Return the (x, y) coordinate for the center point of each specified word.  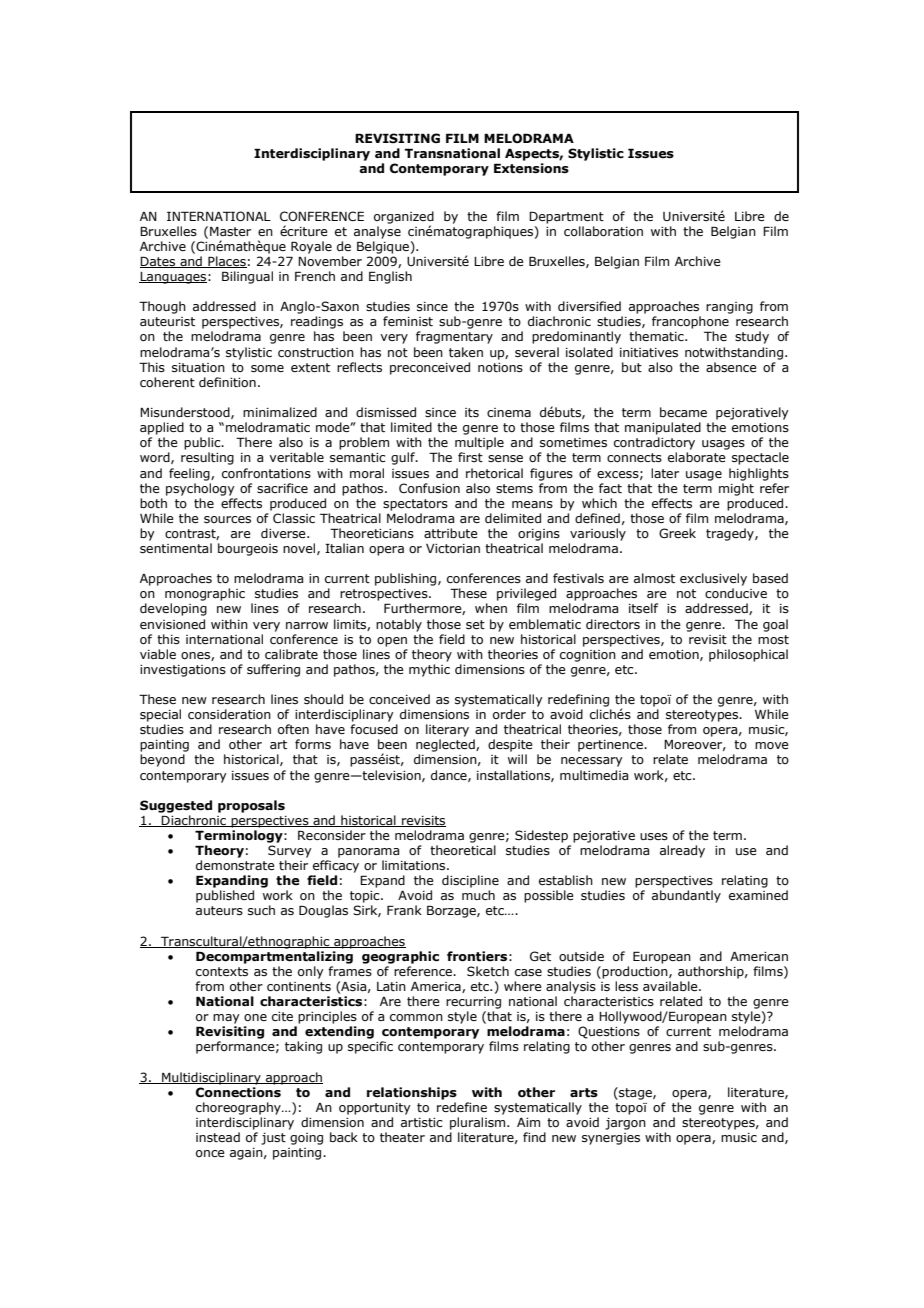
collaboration (603, 231)
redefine (462, 1107)
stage (635, 1093)
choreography (239, 1108)
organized (404, 218)
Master (230, 231)
